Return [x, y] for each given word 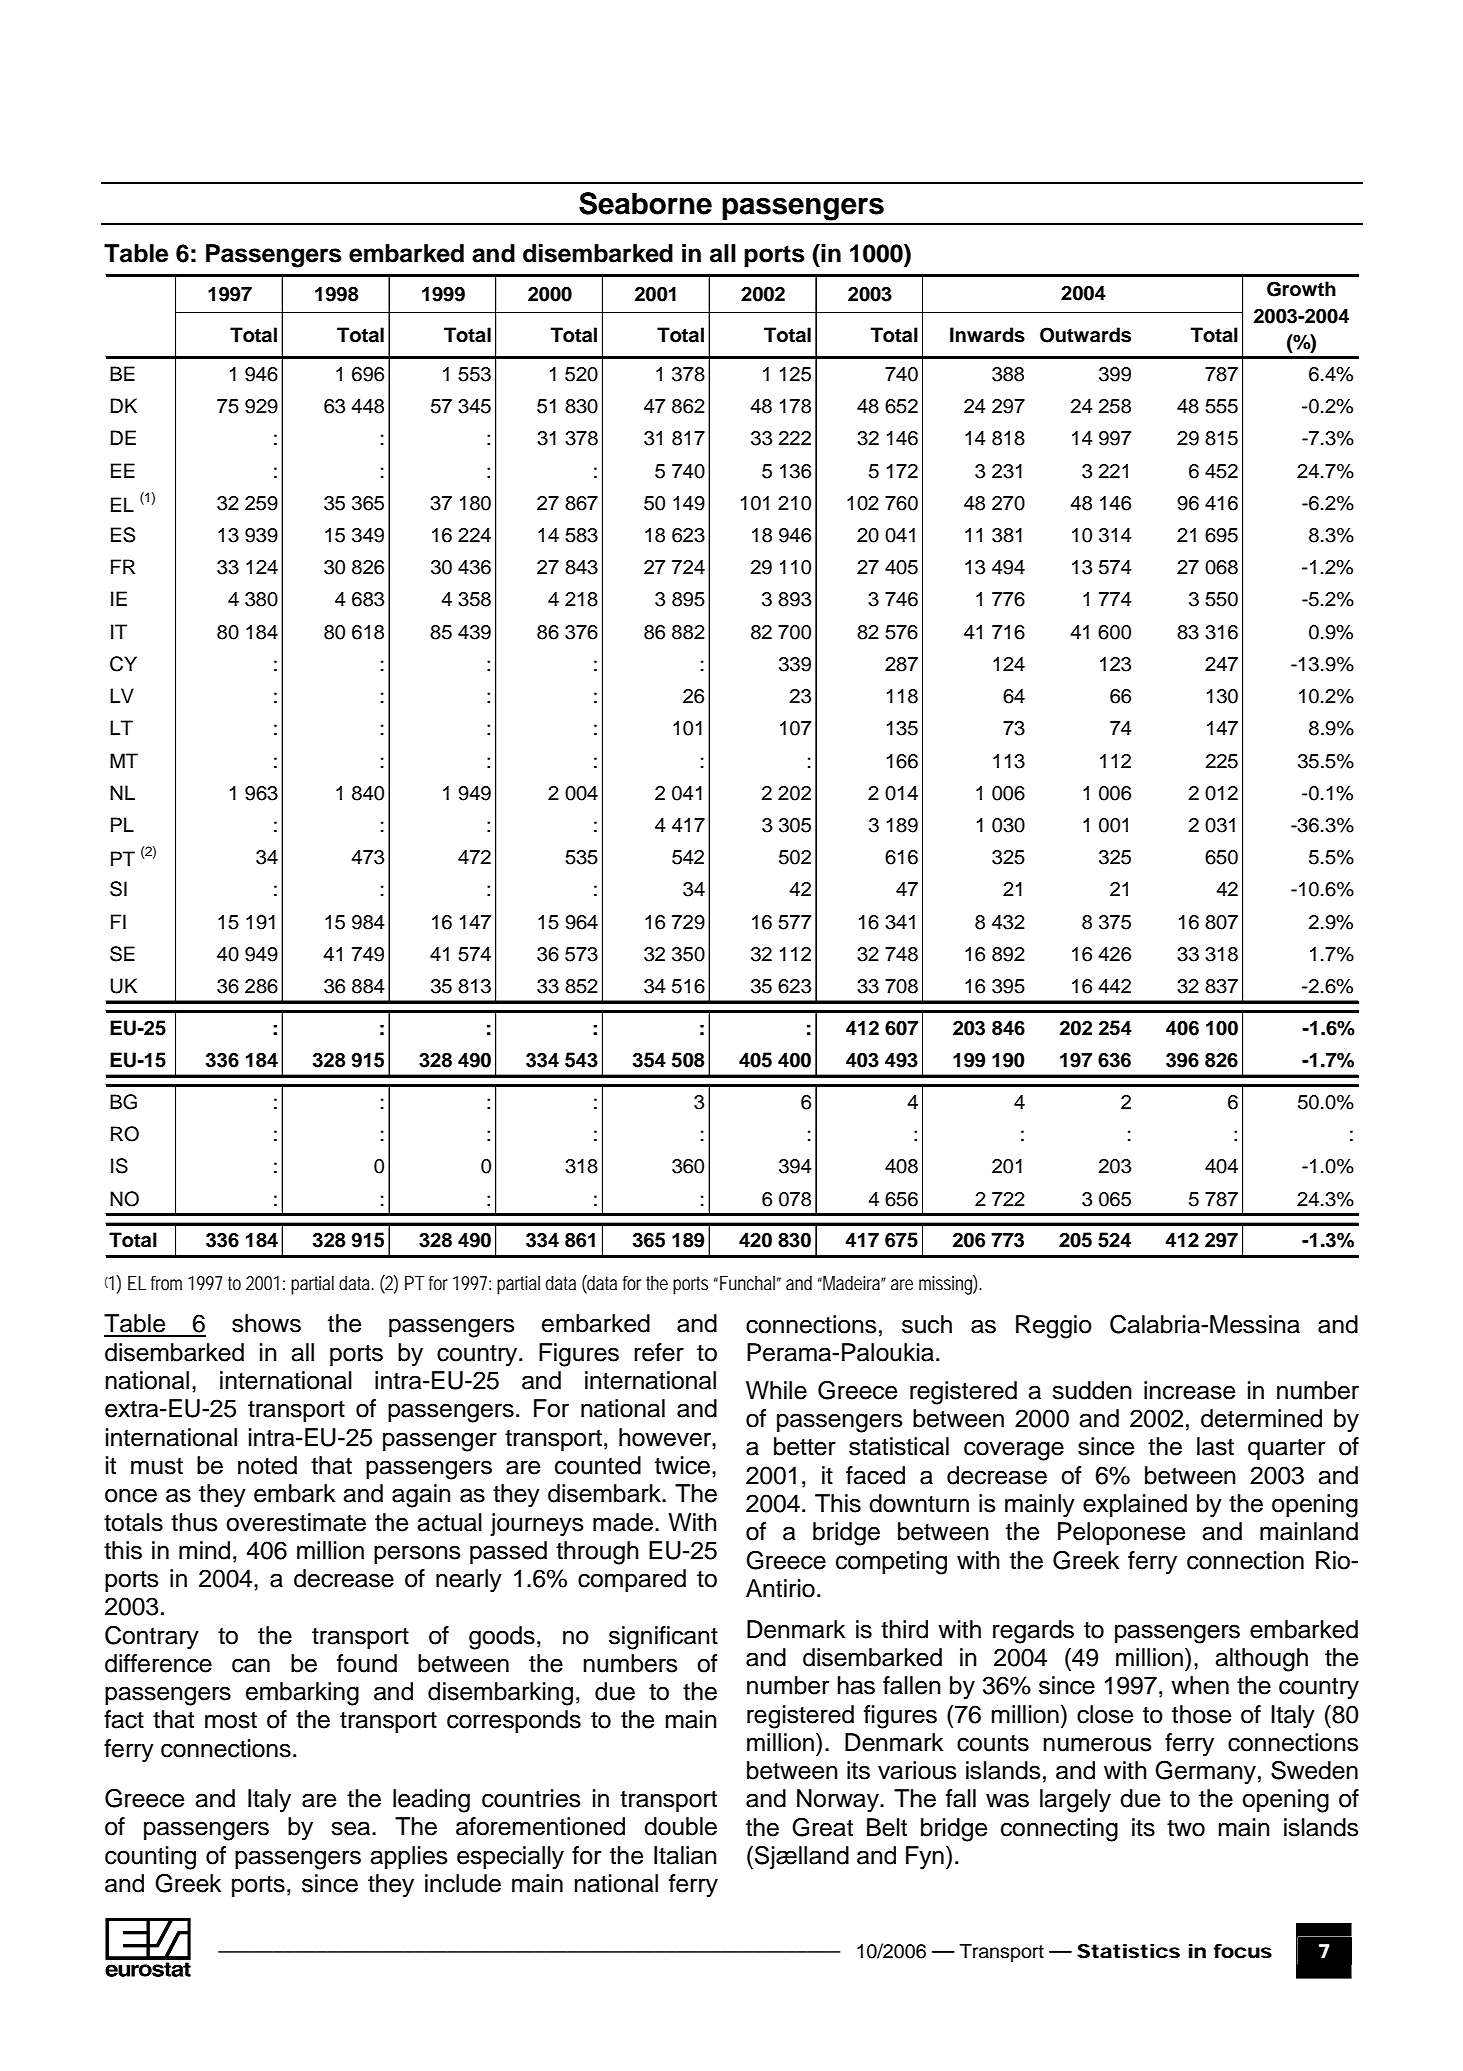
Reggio [1054, 1327]
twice [682, 1465]
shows [266, 1323]
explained [1135, 1505]
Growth [1301, 289]
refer [659, 1352]
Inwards [987, 335]
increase [1189, 1390]
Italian [685, 1855]
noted [267, 1465]
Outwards [1085, 335]
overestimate [296, 1522]
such [927, 1324]
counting [150, 1858]
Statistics [1128, 1951]
